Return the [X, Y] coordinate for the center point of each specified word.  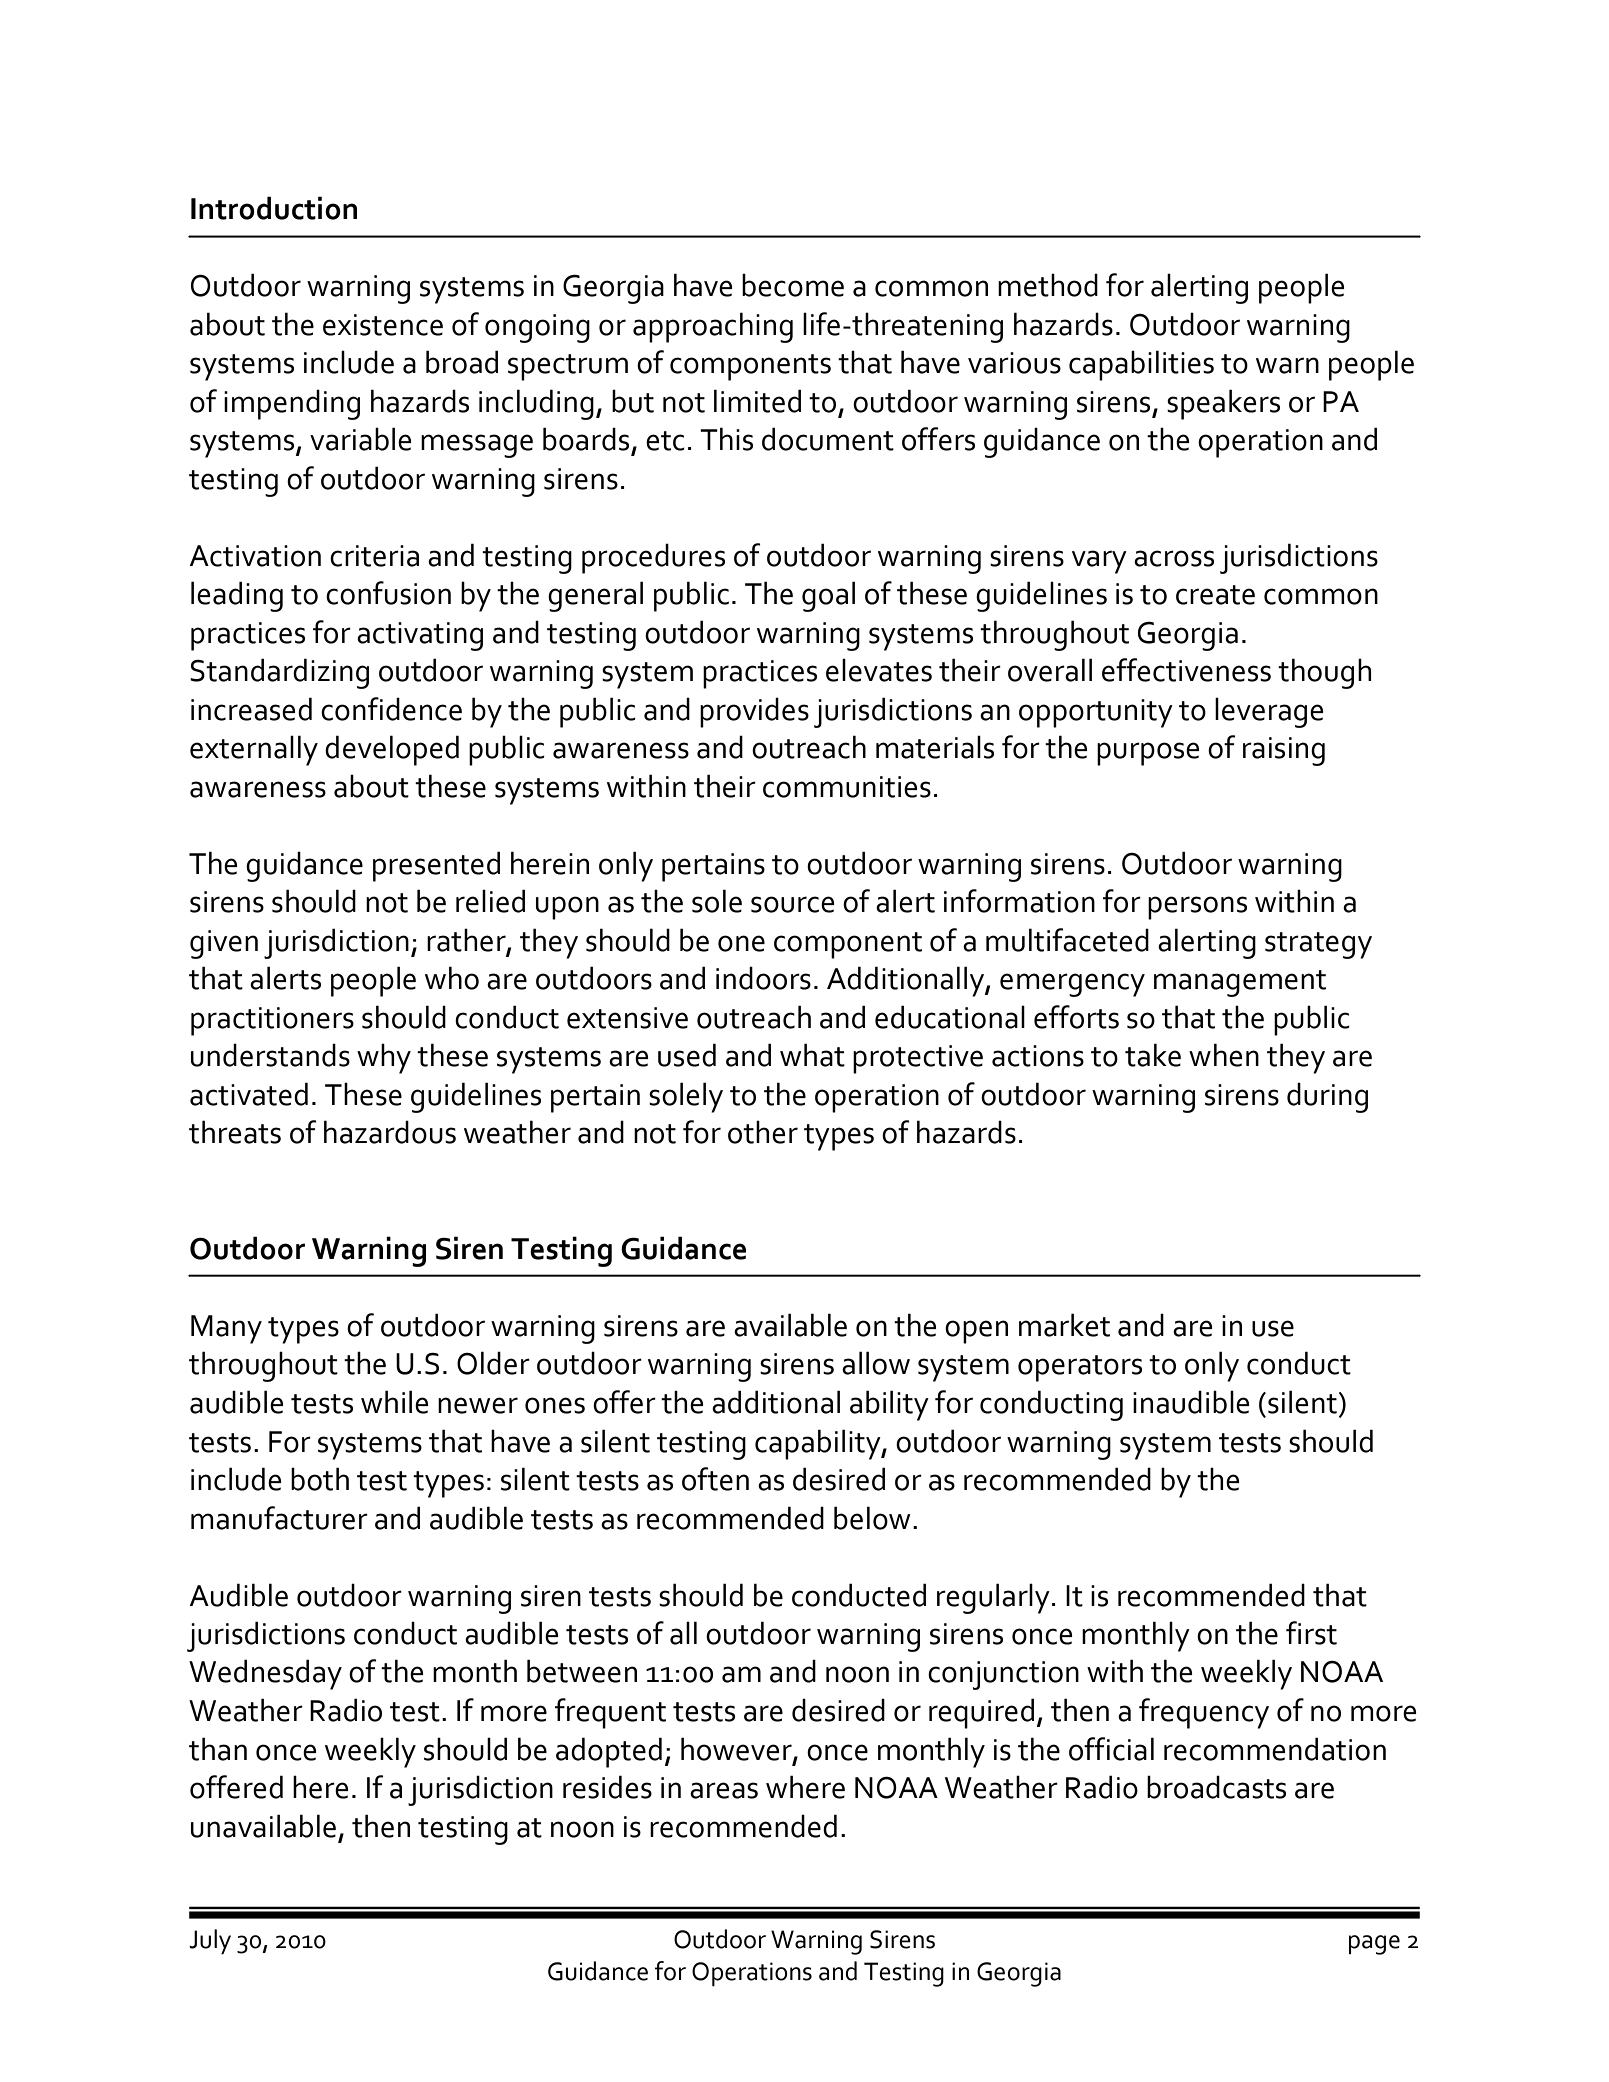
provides [754, 712]
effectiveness [1186, 670]
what [812, 1055]
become [793, 285]
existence [383, 325]
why [384, 1058]
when [1224, 1055]
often [715, 1479]
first [1311, 1633]
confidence [391, 709]
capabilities [1141, 365]
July [210, 1942]
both [320, 1479]
